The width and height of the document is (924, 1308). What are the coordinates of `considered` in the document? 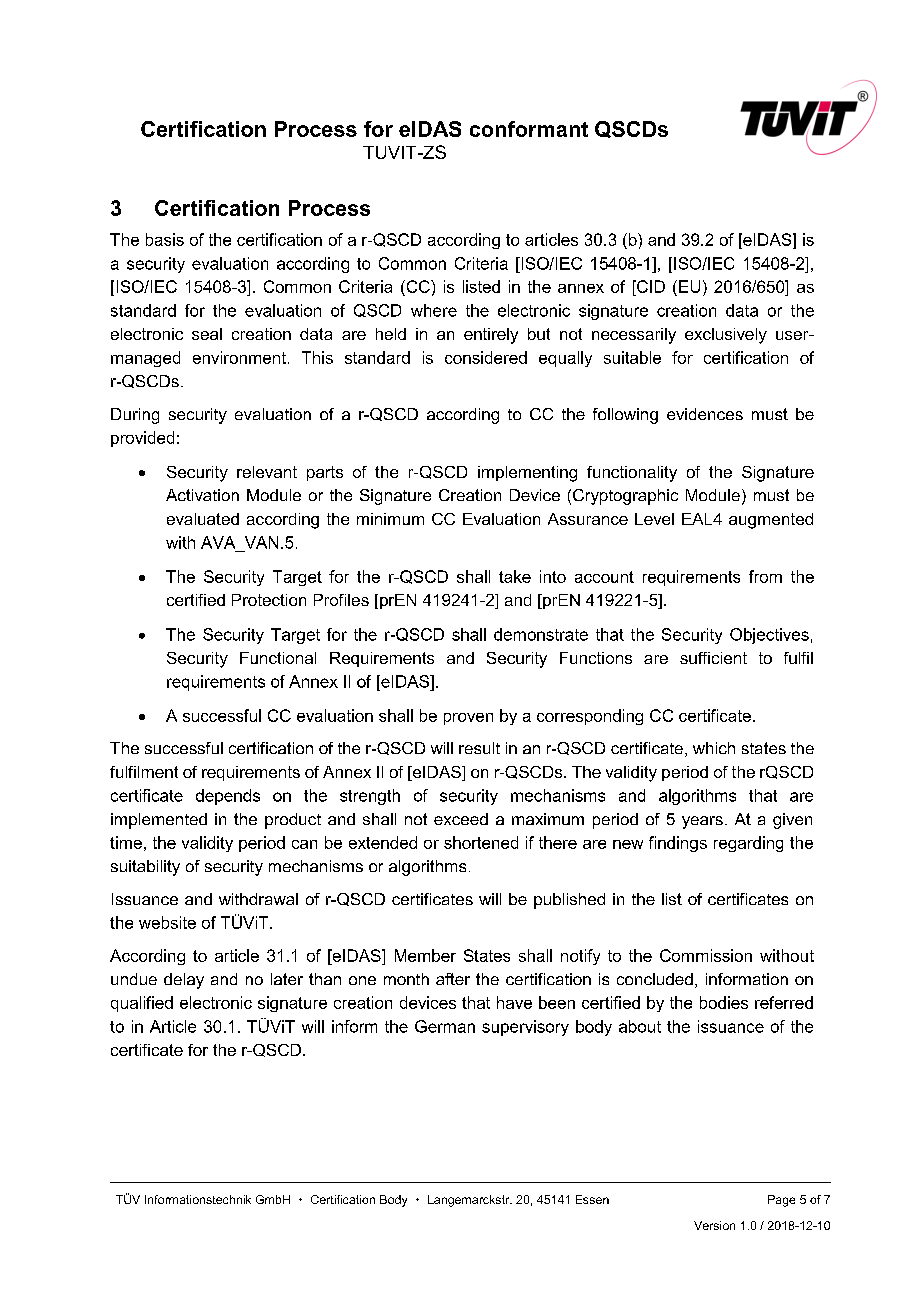 It's located at (486, 357).
